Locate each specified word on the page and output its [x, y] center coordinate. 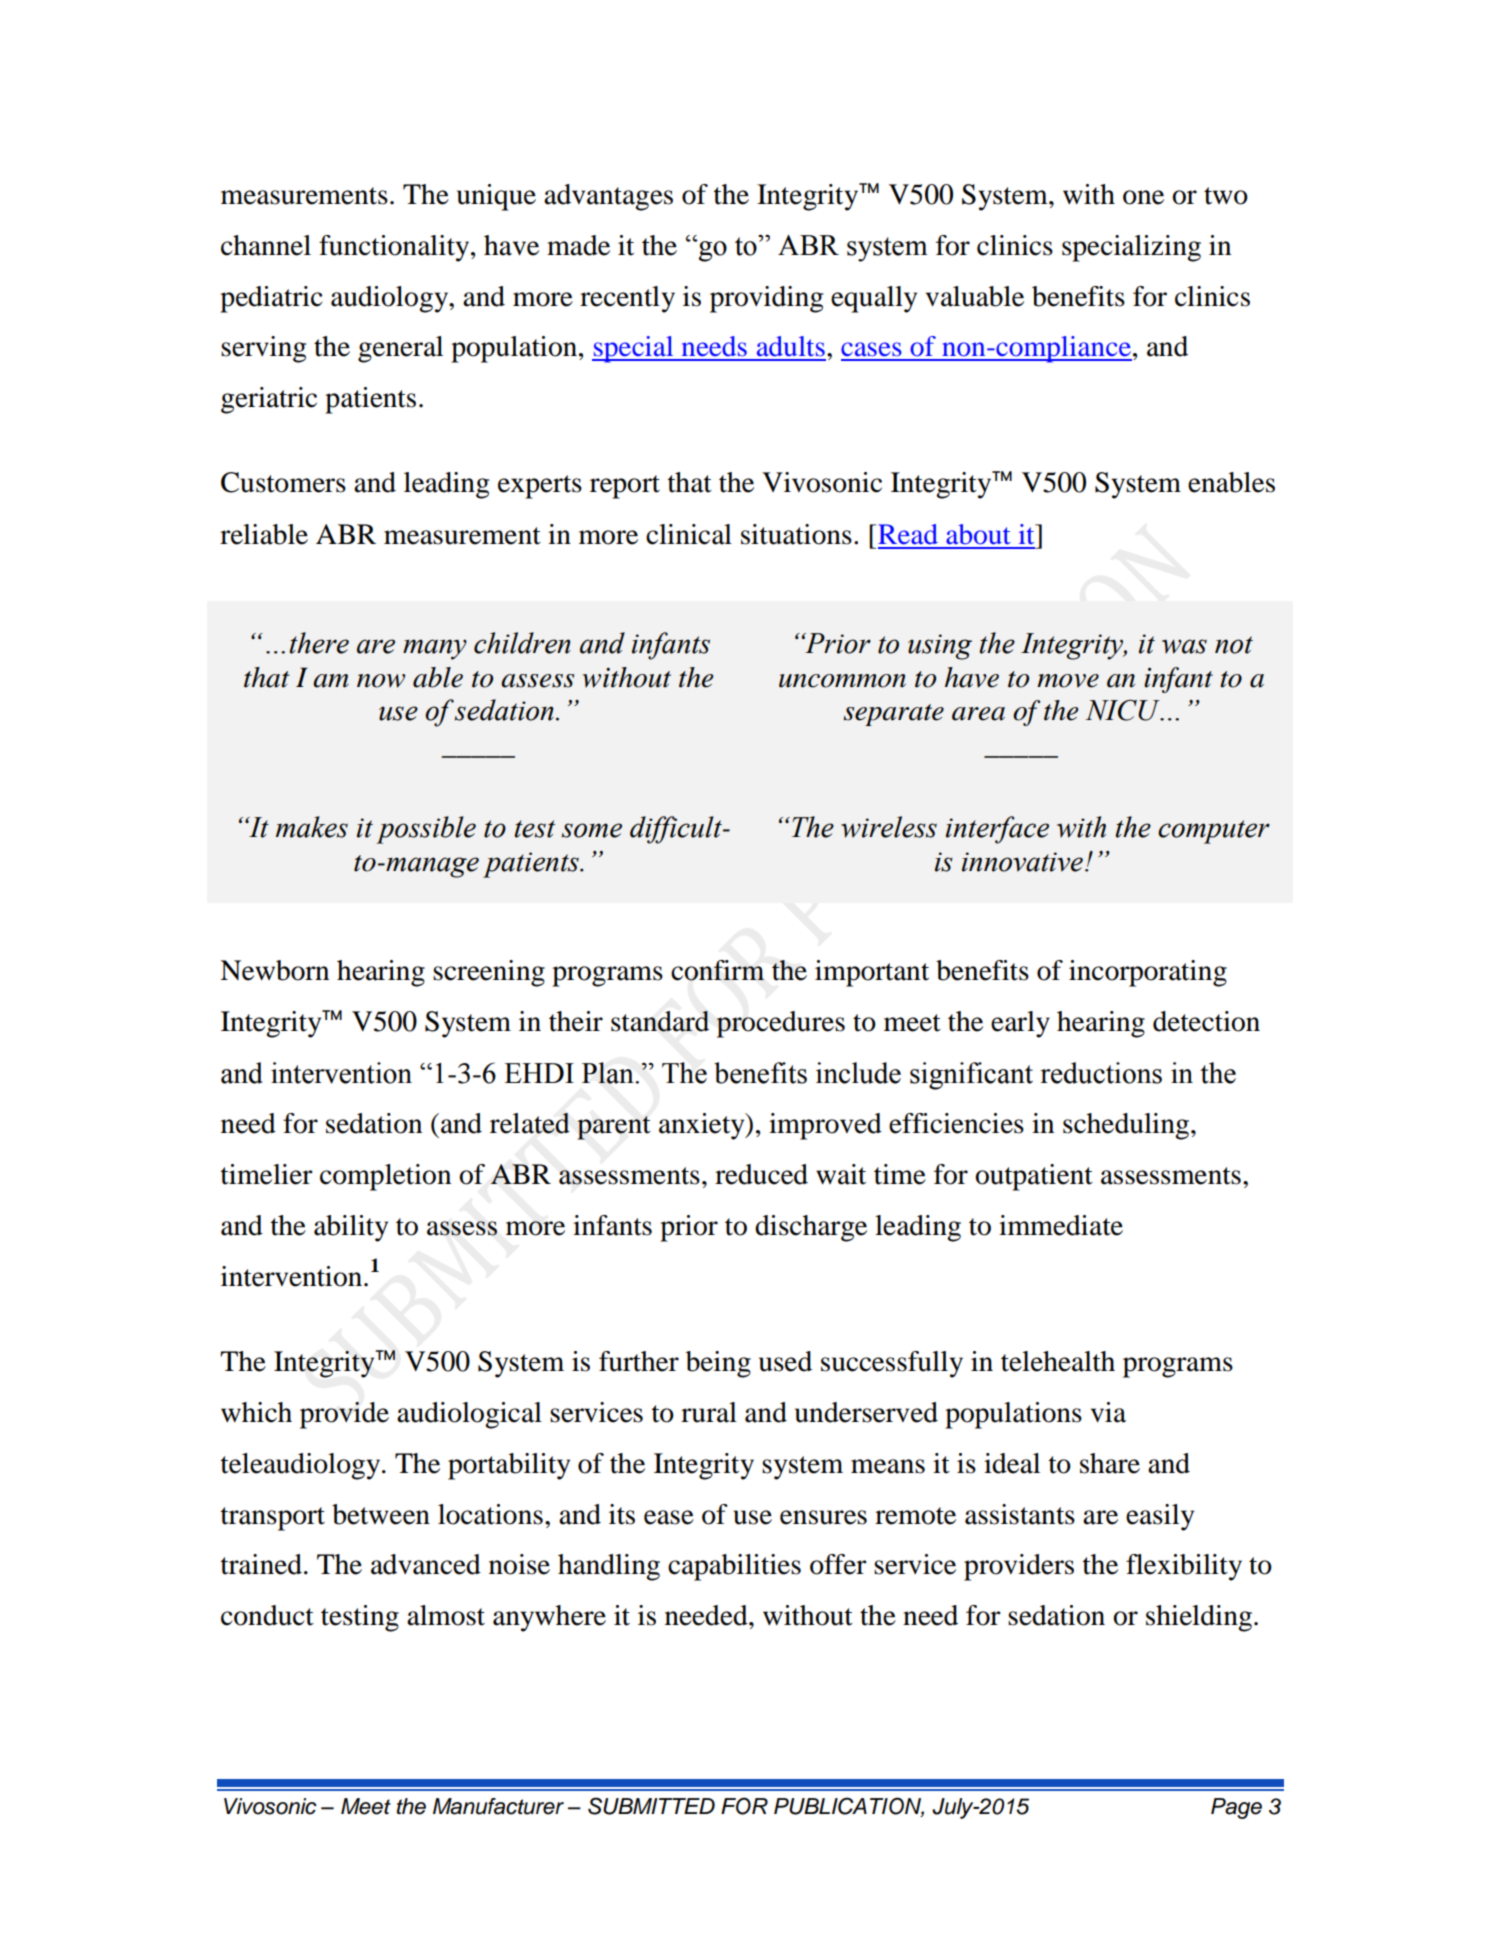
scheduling [1127, 1126]
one [1143, 197]
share [1110, 1463]
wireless [889, 827]
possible [426, 830]
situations [796, 534]
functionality [395, 248]
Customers [283, 482]
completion [385, 1177]
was [1184, 646]
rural [709, 1412]
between [381, 1514]
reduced [761, 1174]
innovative [1022, 862]
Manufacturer [498, 1806]
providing [766, 299]
